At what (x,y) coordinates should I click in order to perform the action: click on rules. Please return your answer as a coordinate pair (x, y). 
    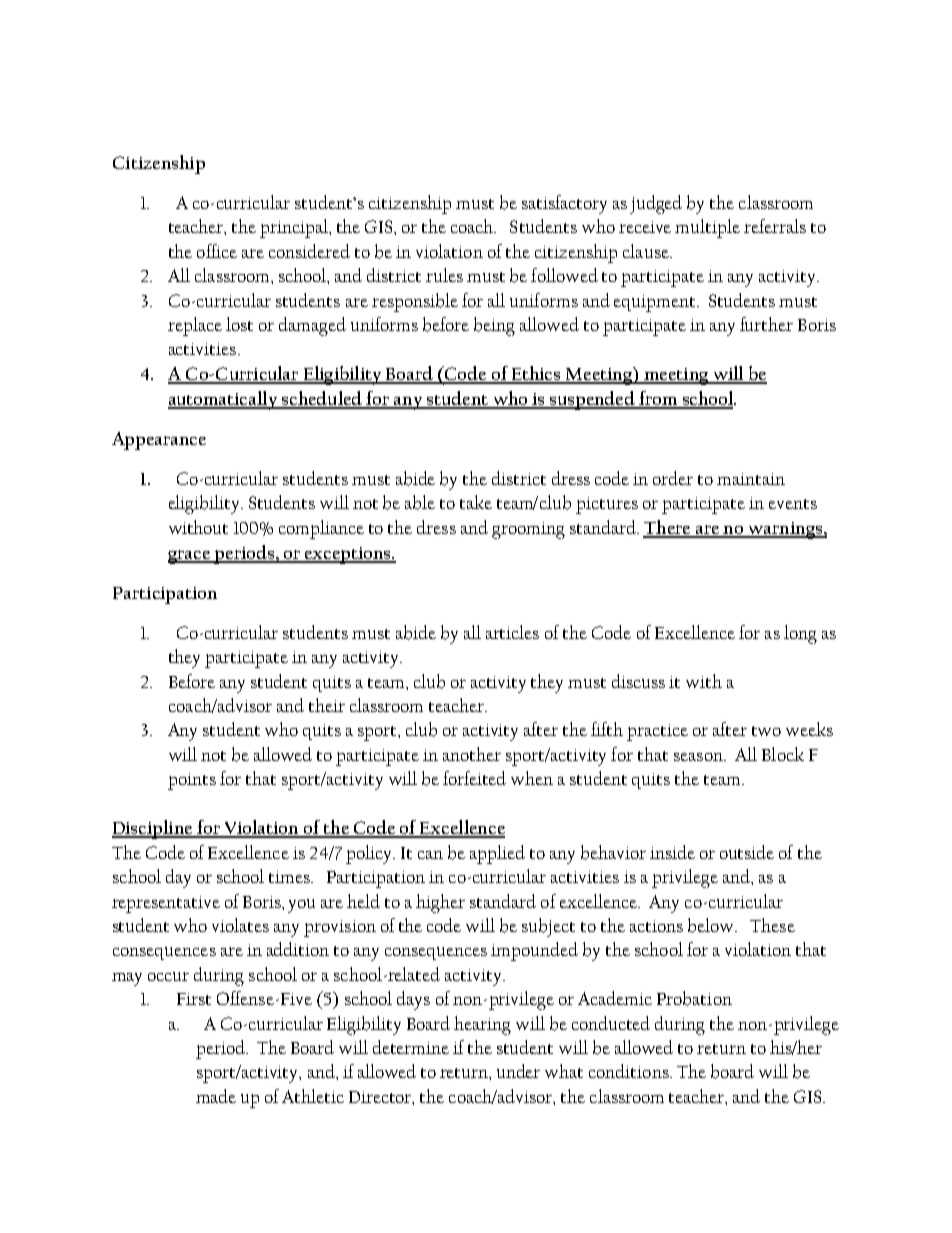
    Looking at the image, I should click on (444, 275).
